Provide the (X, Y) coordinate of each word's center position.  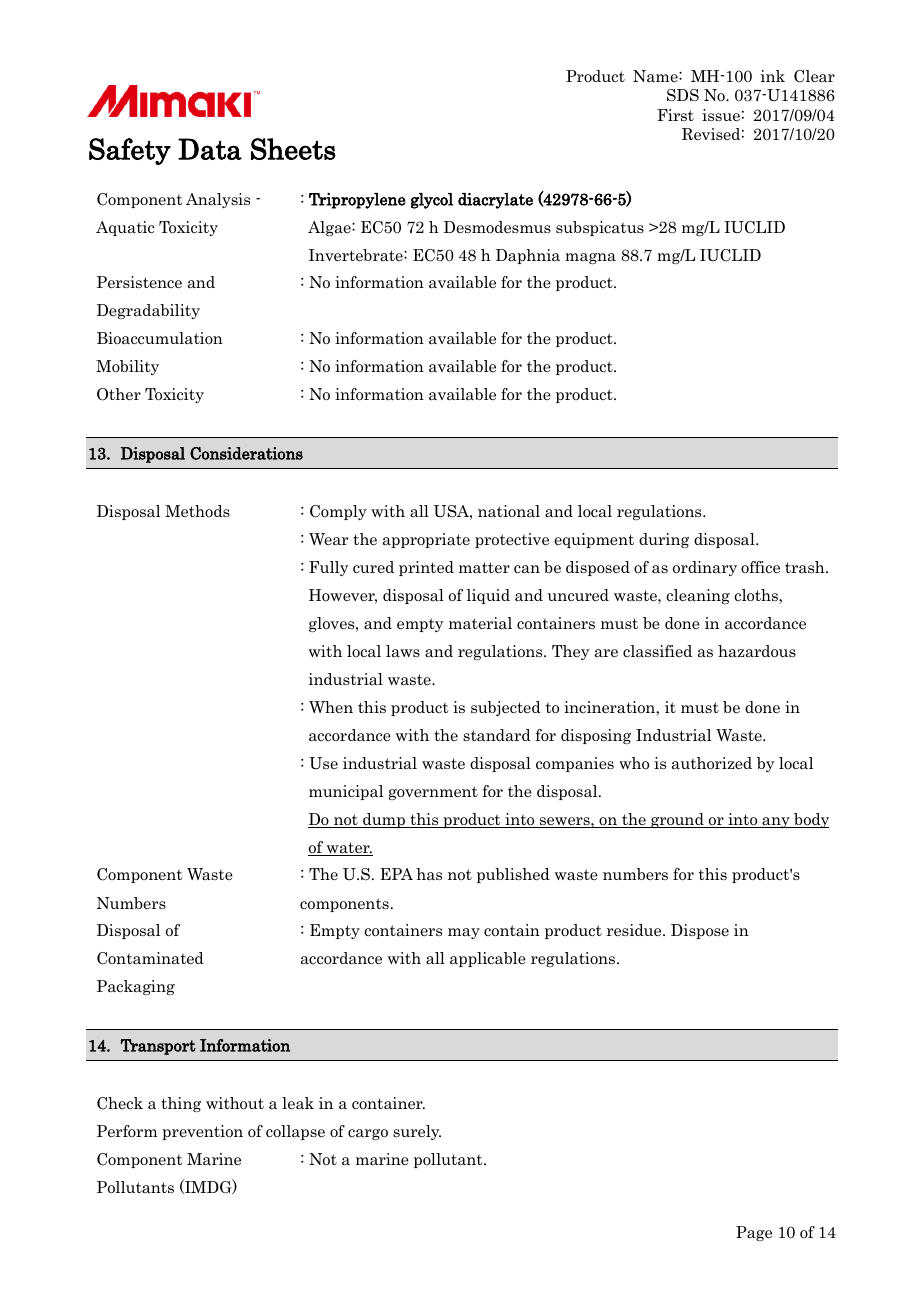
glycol (432, 201)
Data (210, 149)
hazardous (757, 651)
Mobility (127, 367)
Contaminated (150, 958)
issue (721, 115)
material (480, 623)
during (664, 540)
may (464, 933)
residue (635, 930)
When (331, 707)
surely (417, 1132)
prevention (202, 1132)
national (509, 511)
